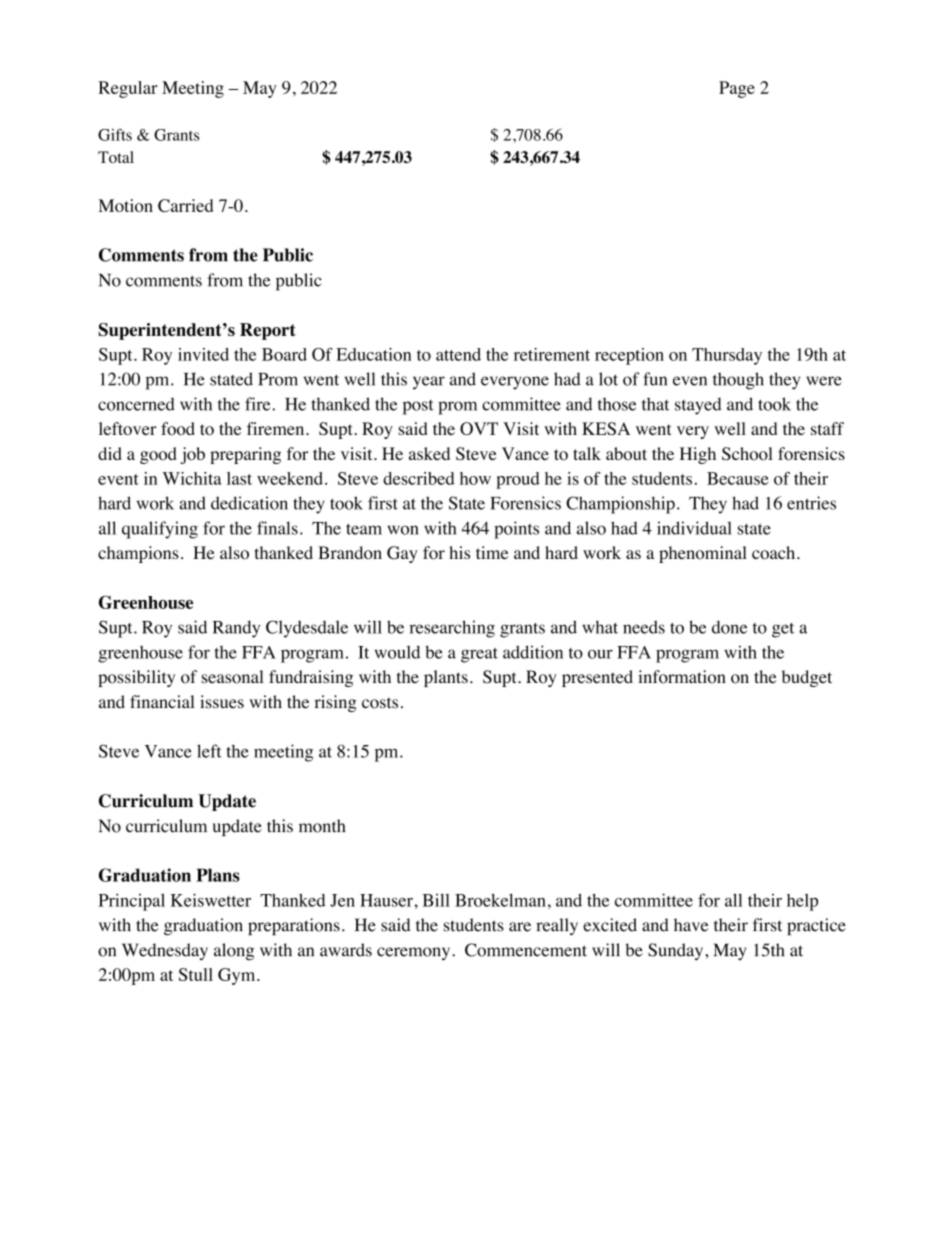 The width and height of the screenshot is (952, 1233). What do you see at coordinates (458, 354) in the screenshot?
I see `attend` at bounding box center [458, 354].
